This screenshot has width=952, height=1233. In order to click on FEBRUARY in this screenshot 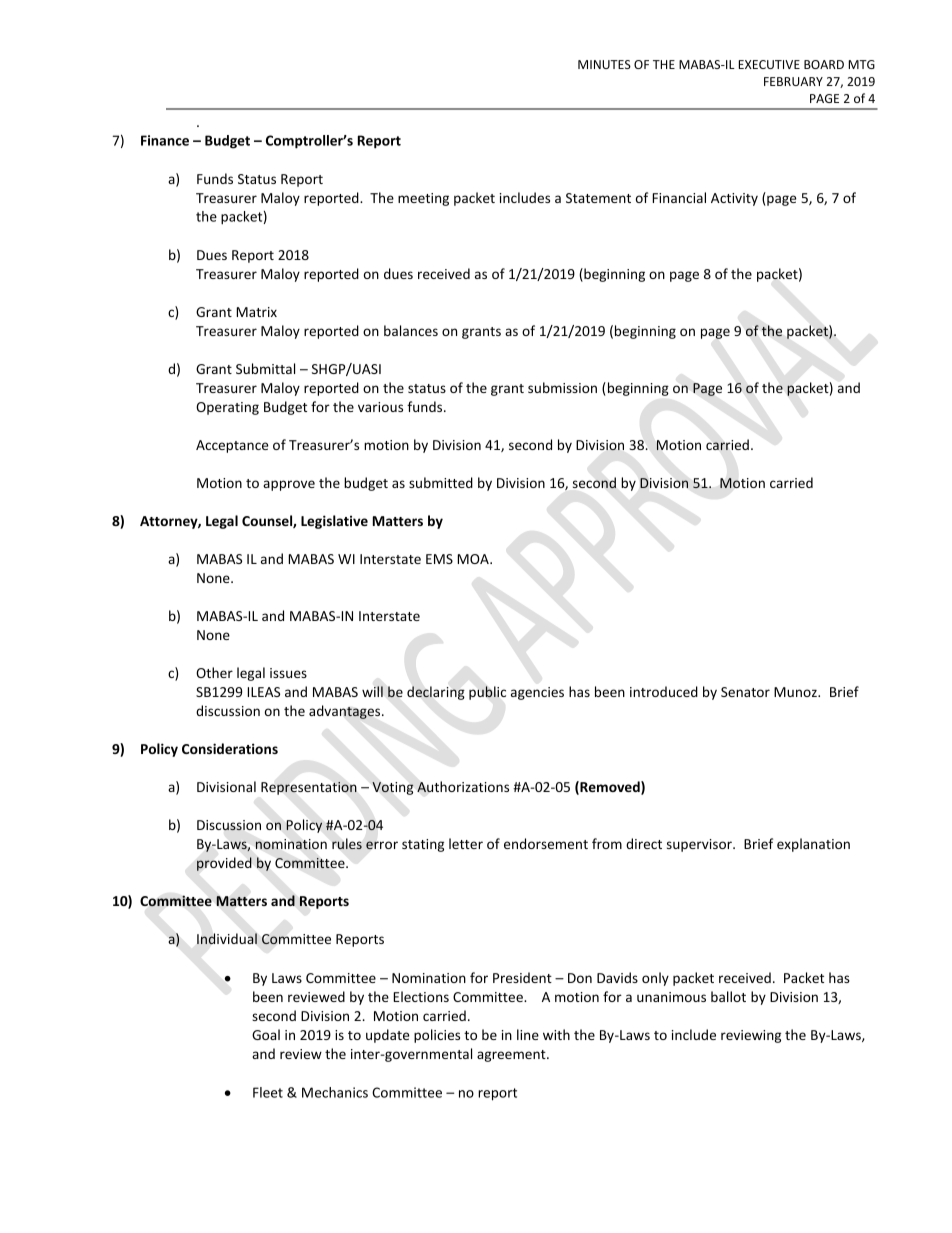, I will do `click(793, 81)`.
